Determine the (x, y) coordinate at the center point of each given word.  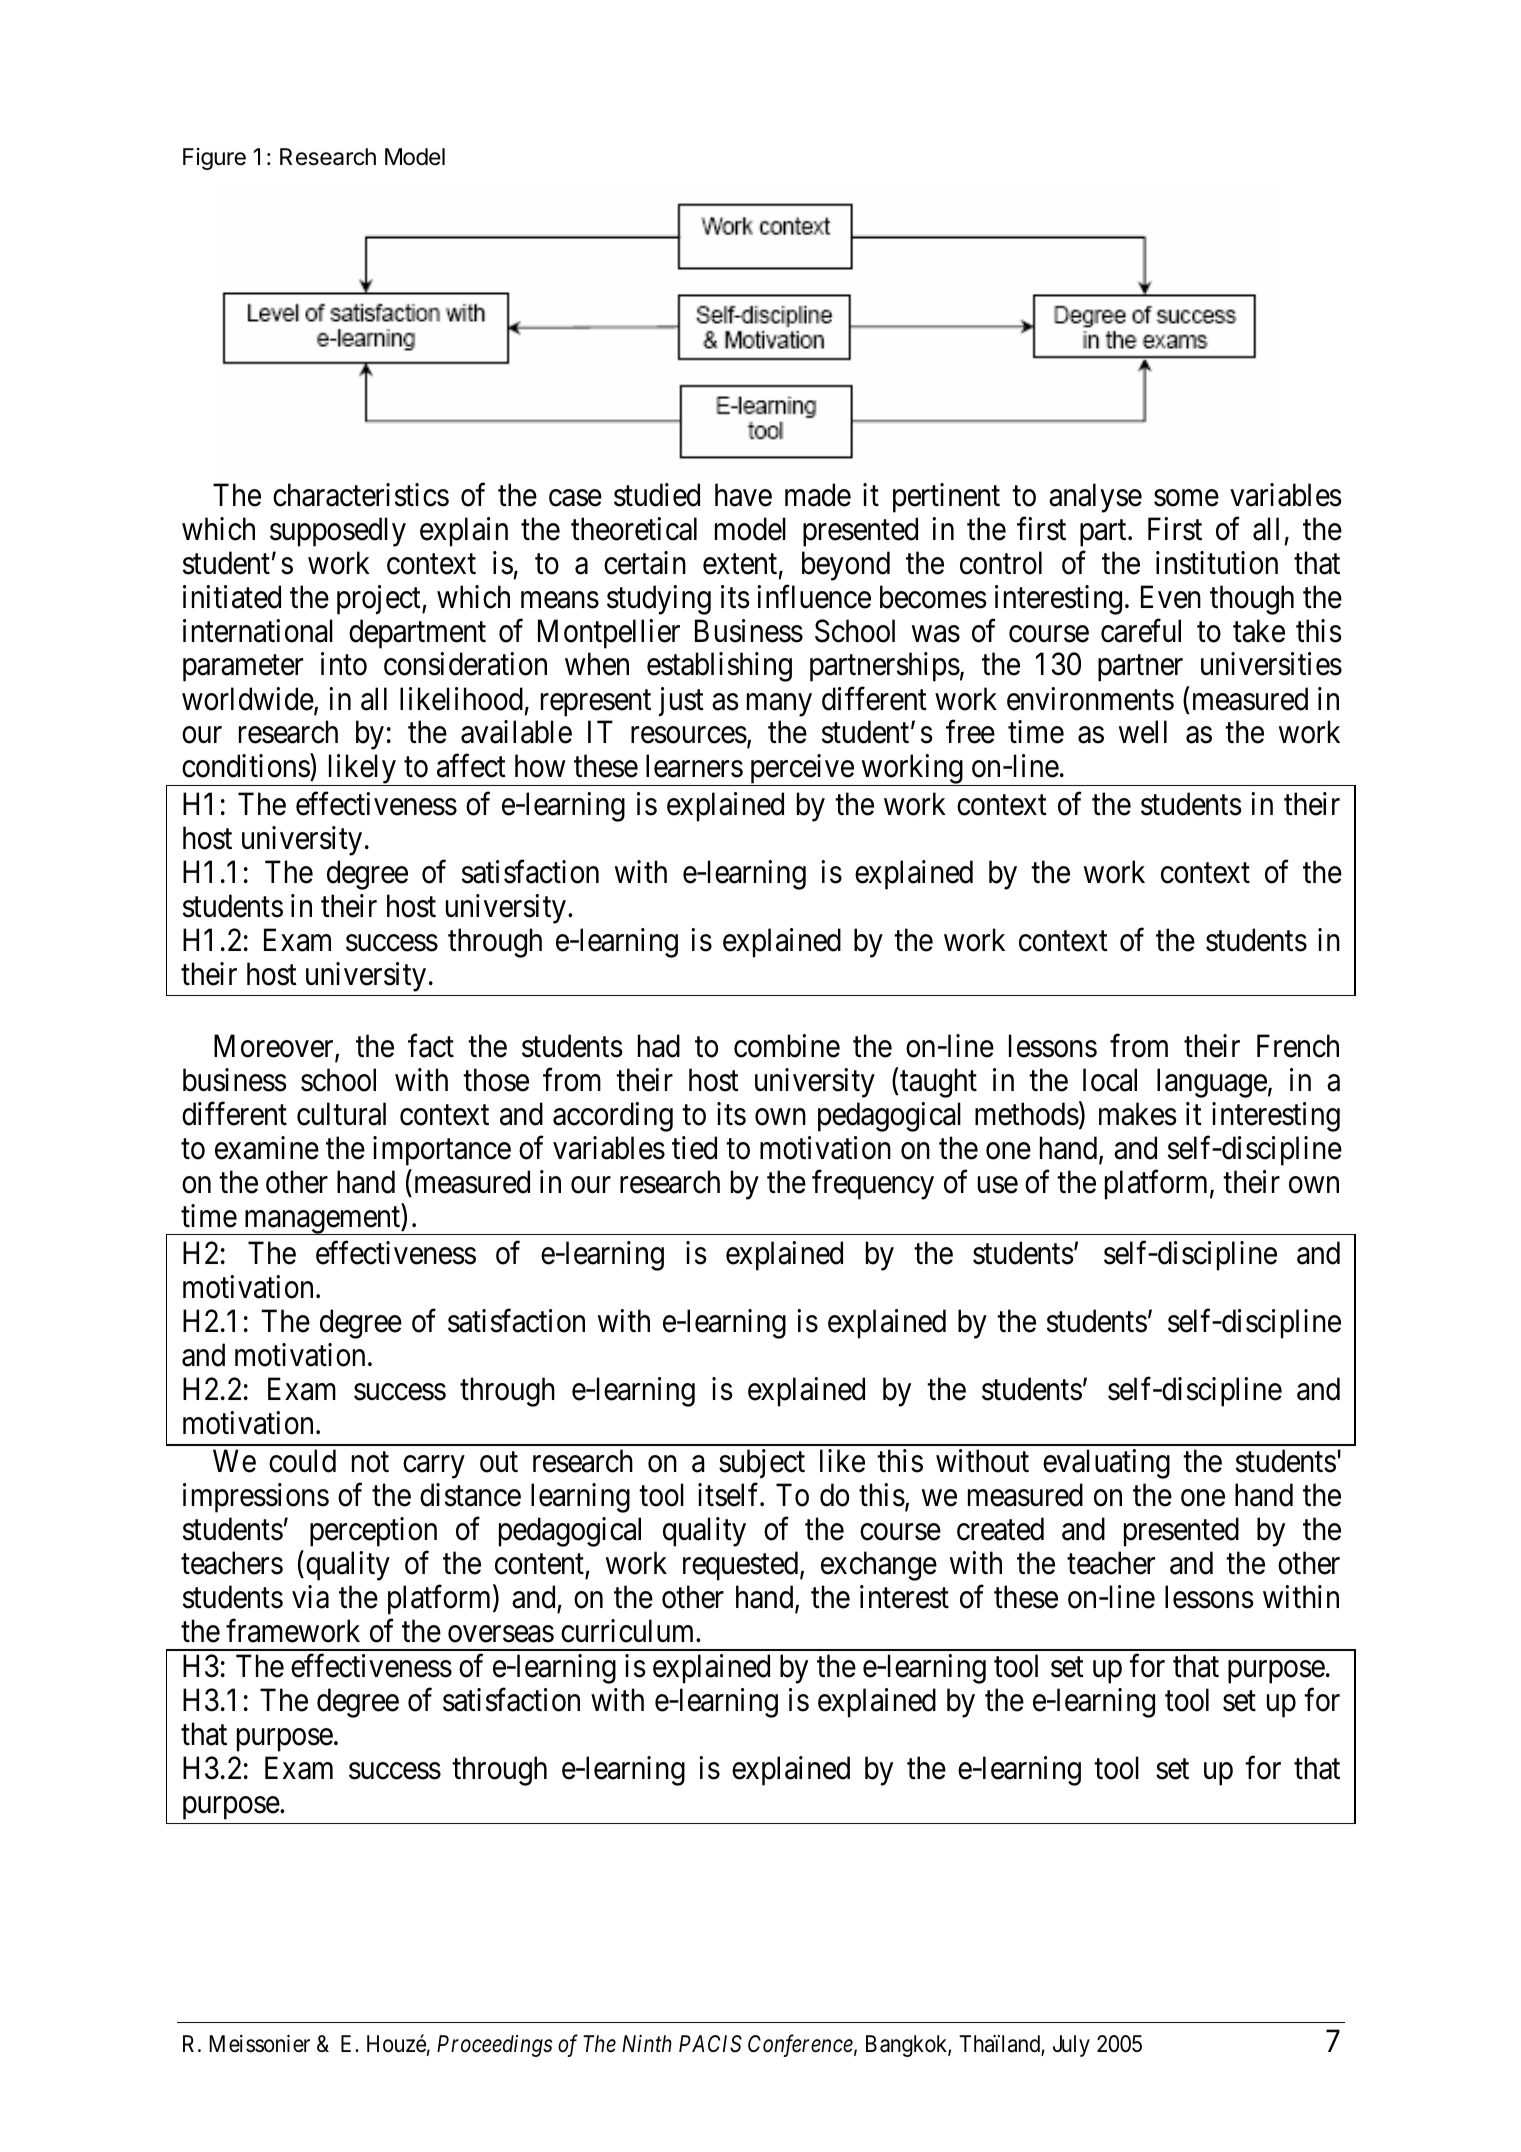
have (743, 495)
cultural (341, 1114)
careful (1141, 631)
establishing (719, 667)
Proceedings (494, 2046)
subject (762, 1464)
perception (373, 1532)
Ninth (647, 2043)
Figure (214, 159)
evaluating (1106, 1464)
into (344, 664)
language (1212, 1083)
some (1186, 498)
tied (694, 1148)
